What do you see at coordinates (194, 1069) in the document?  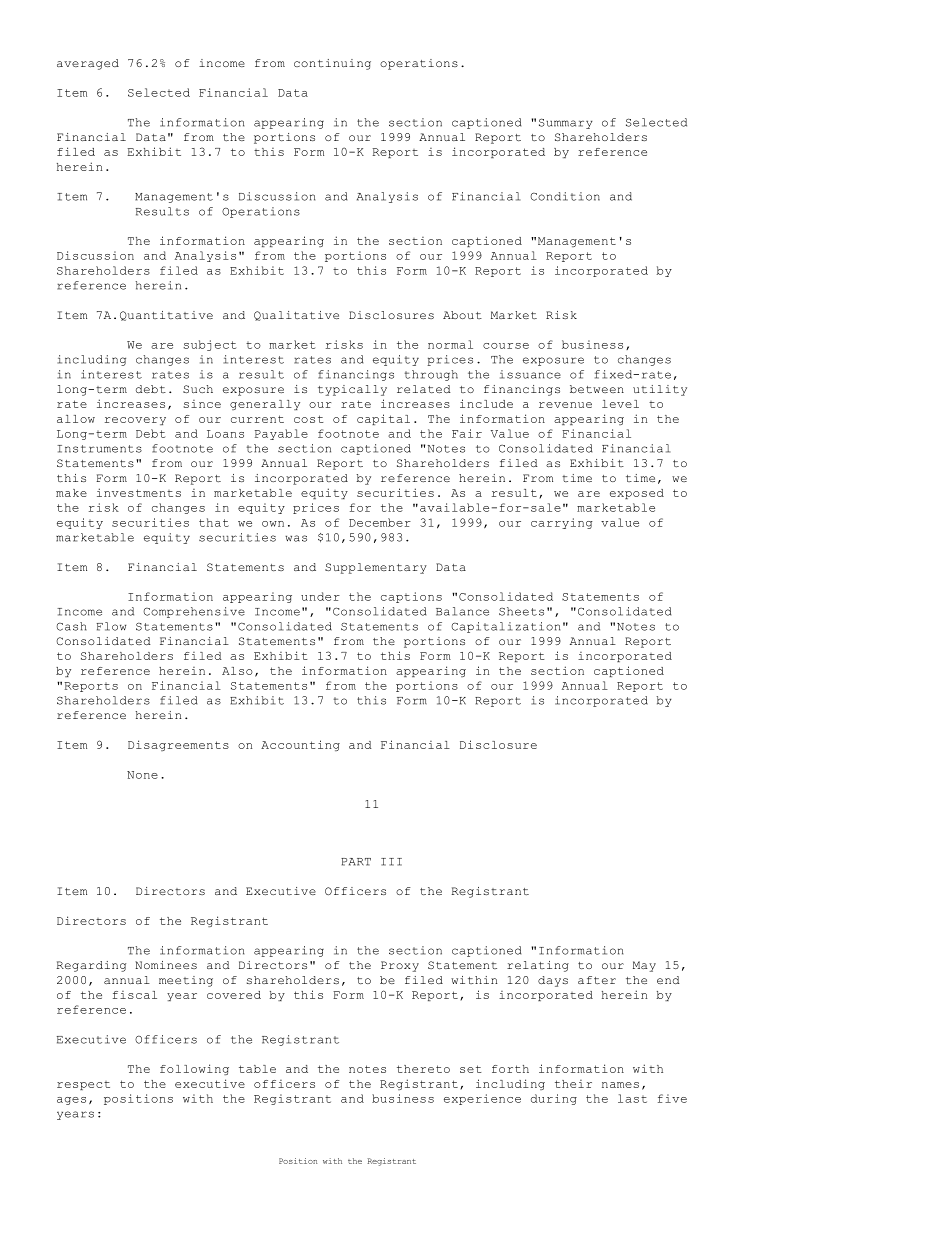 I see `following` at bounding box center [194, 1069].
